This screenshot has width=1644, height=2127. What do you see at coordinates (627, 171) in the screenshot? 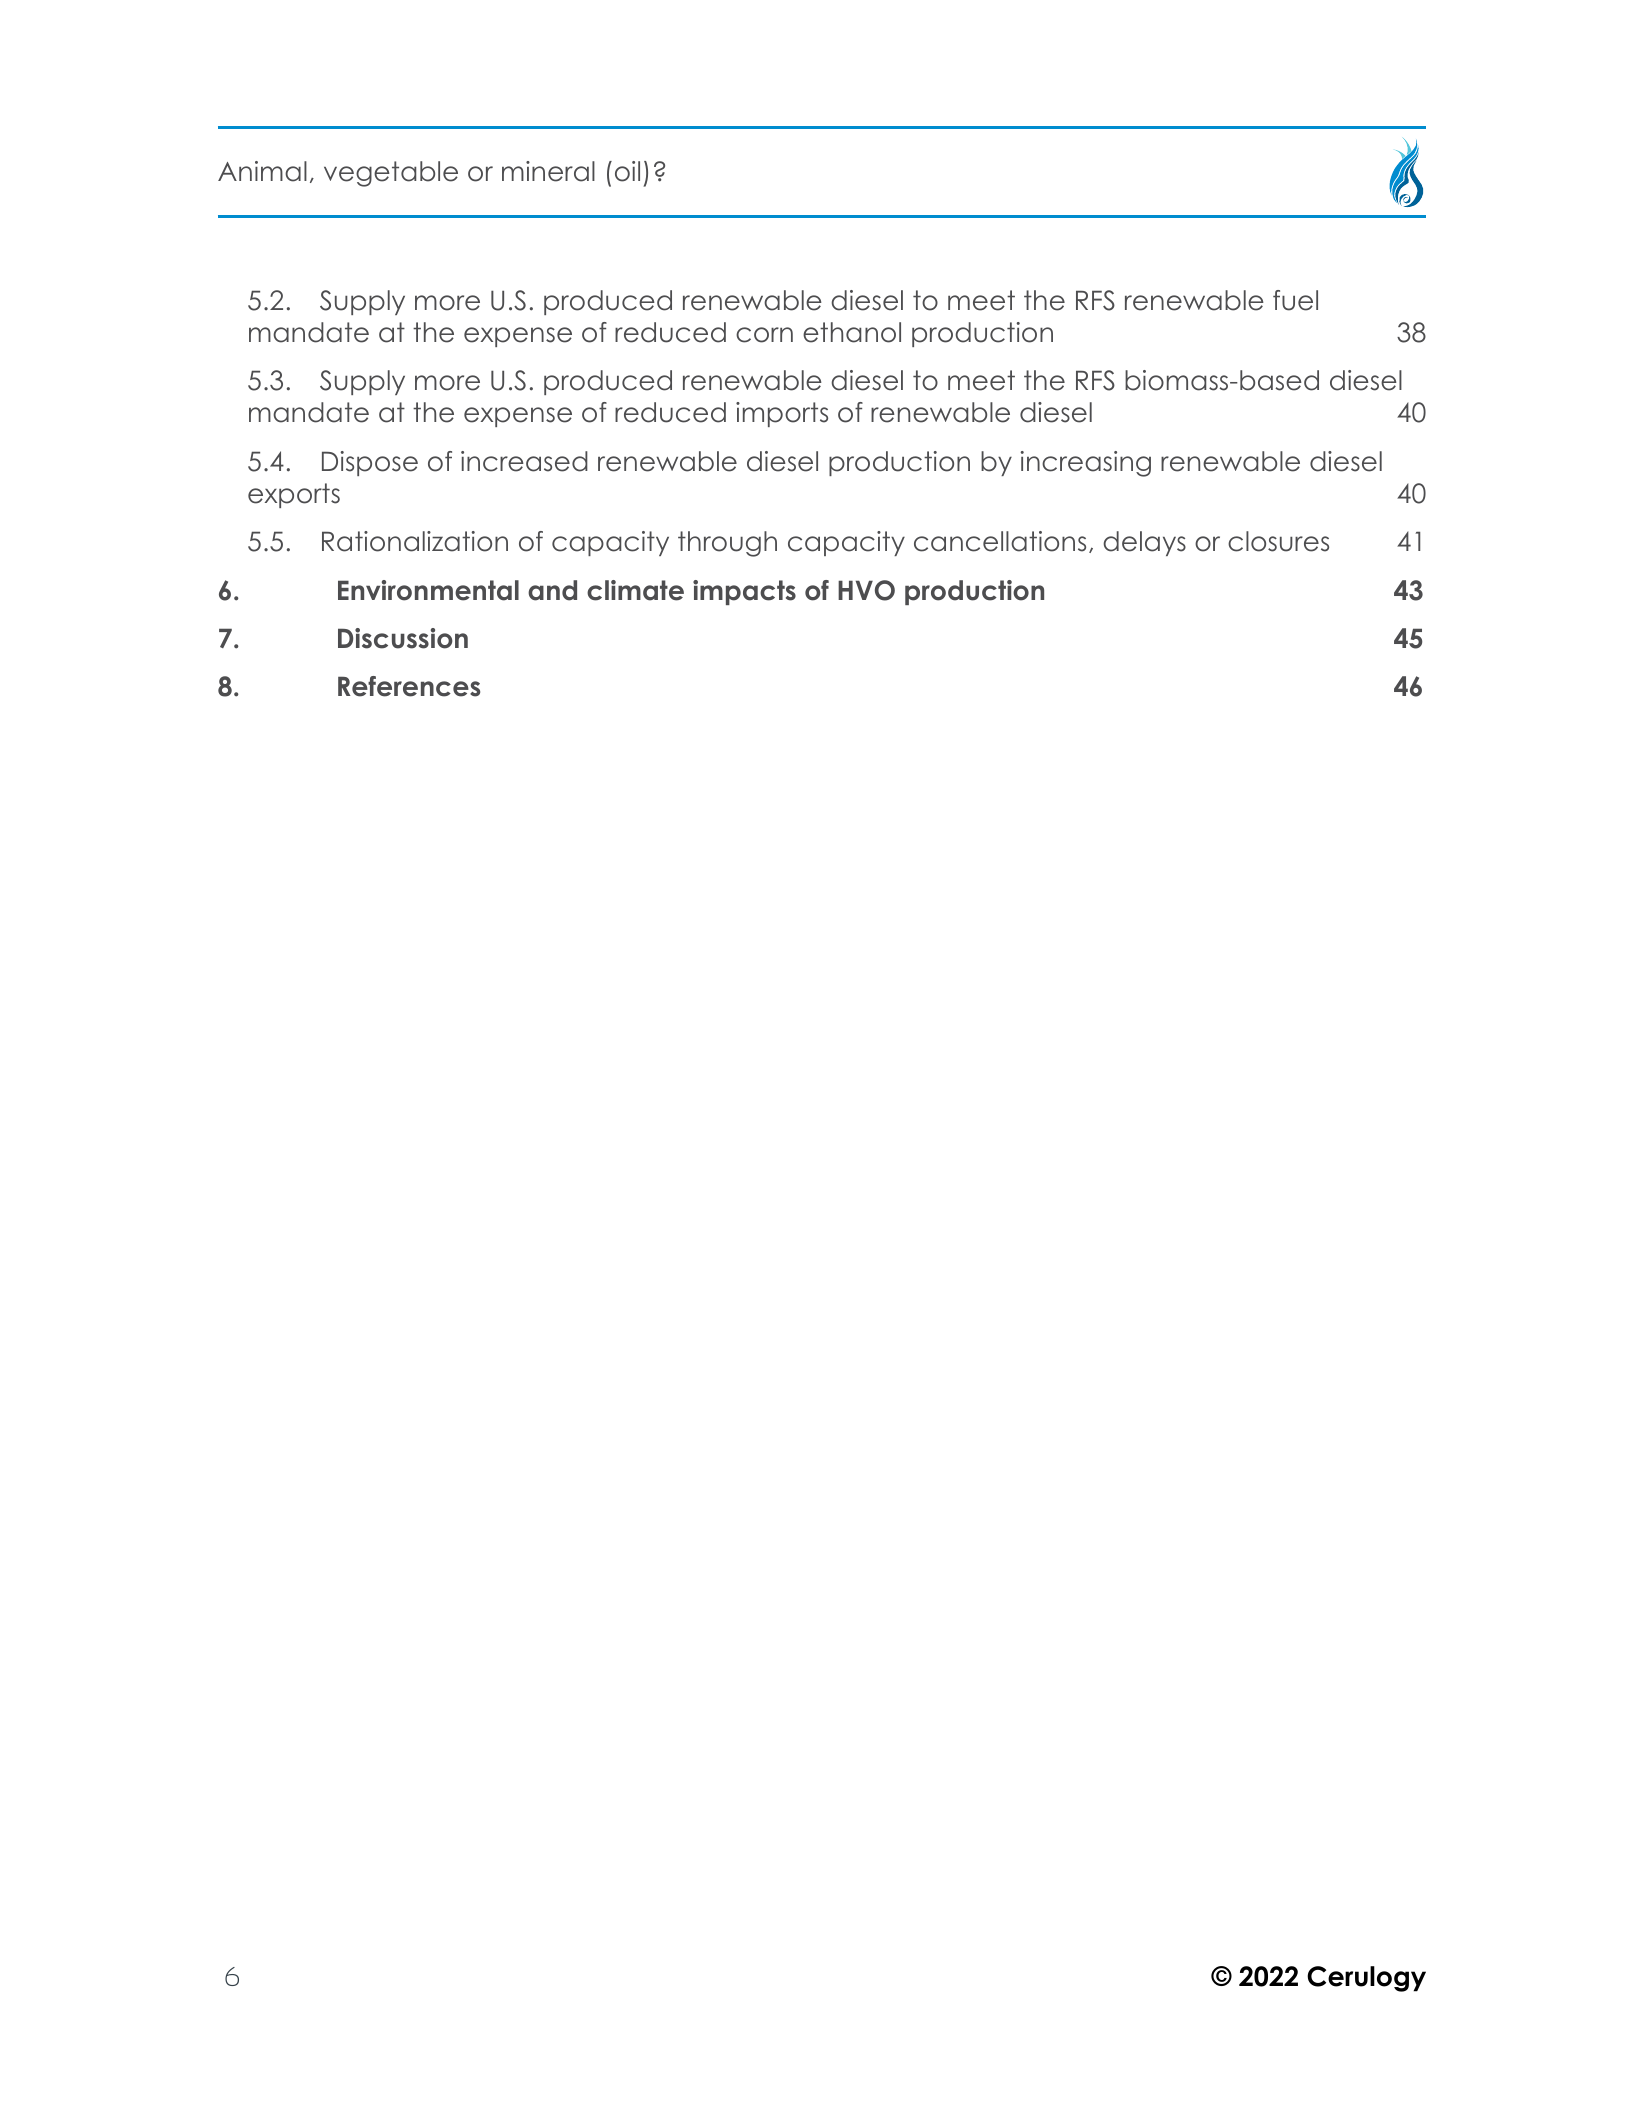
I see `oil` at bounding box center [627, 171].
